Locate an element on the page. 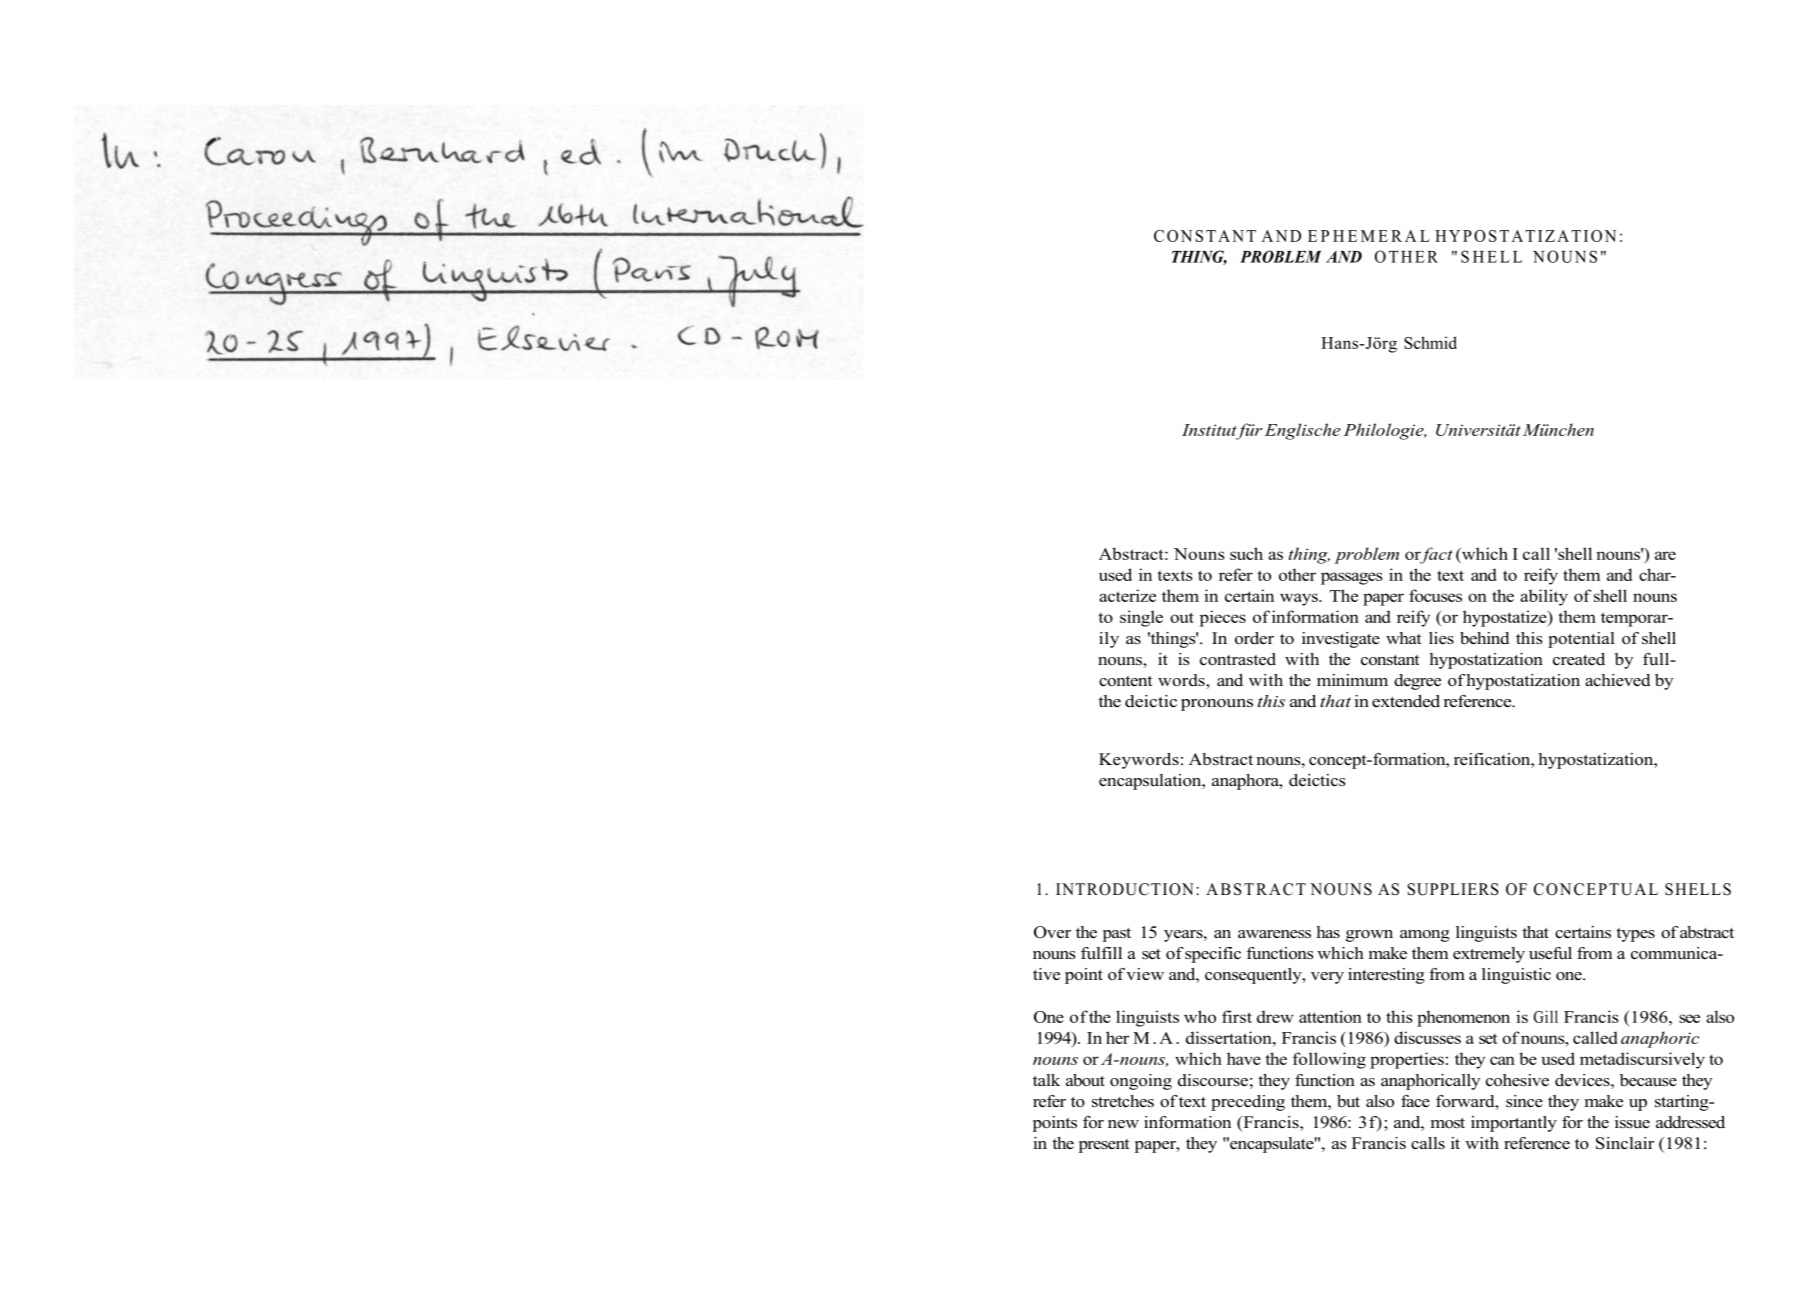 This document has width=1817, height=1292. investigate is located at coordinates (1341, 640).
